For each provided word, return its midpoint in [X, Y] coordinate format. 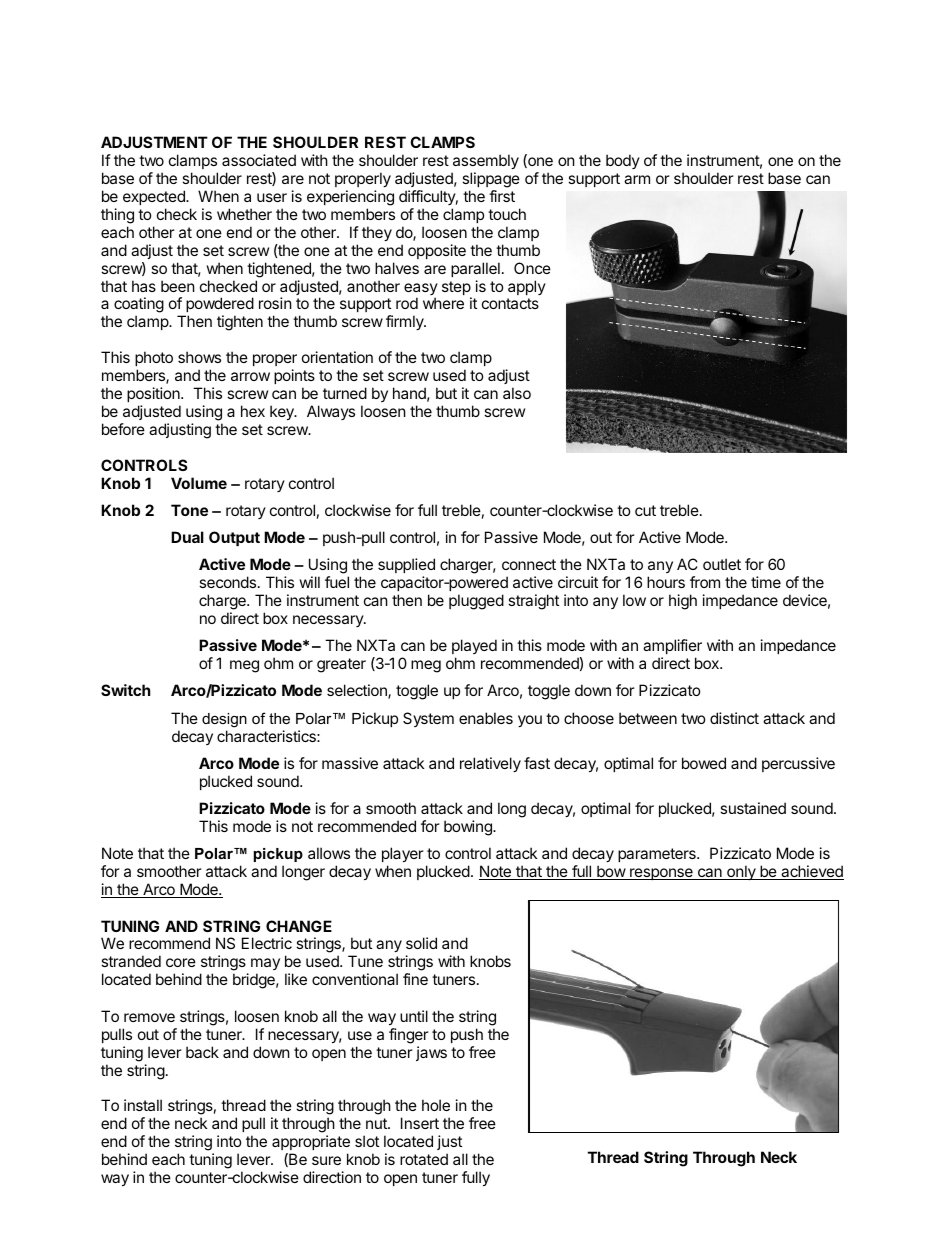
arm [637, 179]
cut [645, 510]
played [474, 648]
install [143, 1105]
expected [155, 197]
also [517, 393]
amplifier [672, 646]
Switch [125, 690]
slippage [491, 181]
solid [421, 943]
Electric [267, 943]
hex [253, 411]
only [741, 872]
